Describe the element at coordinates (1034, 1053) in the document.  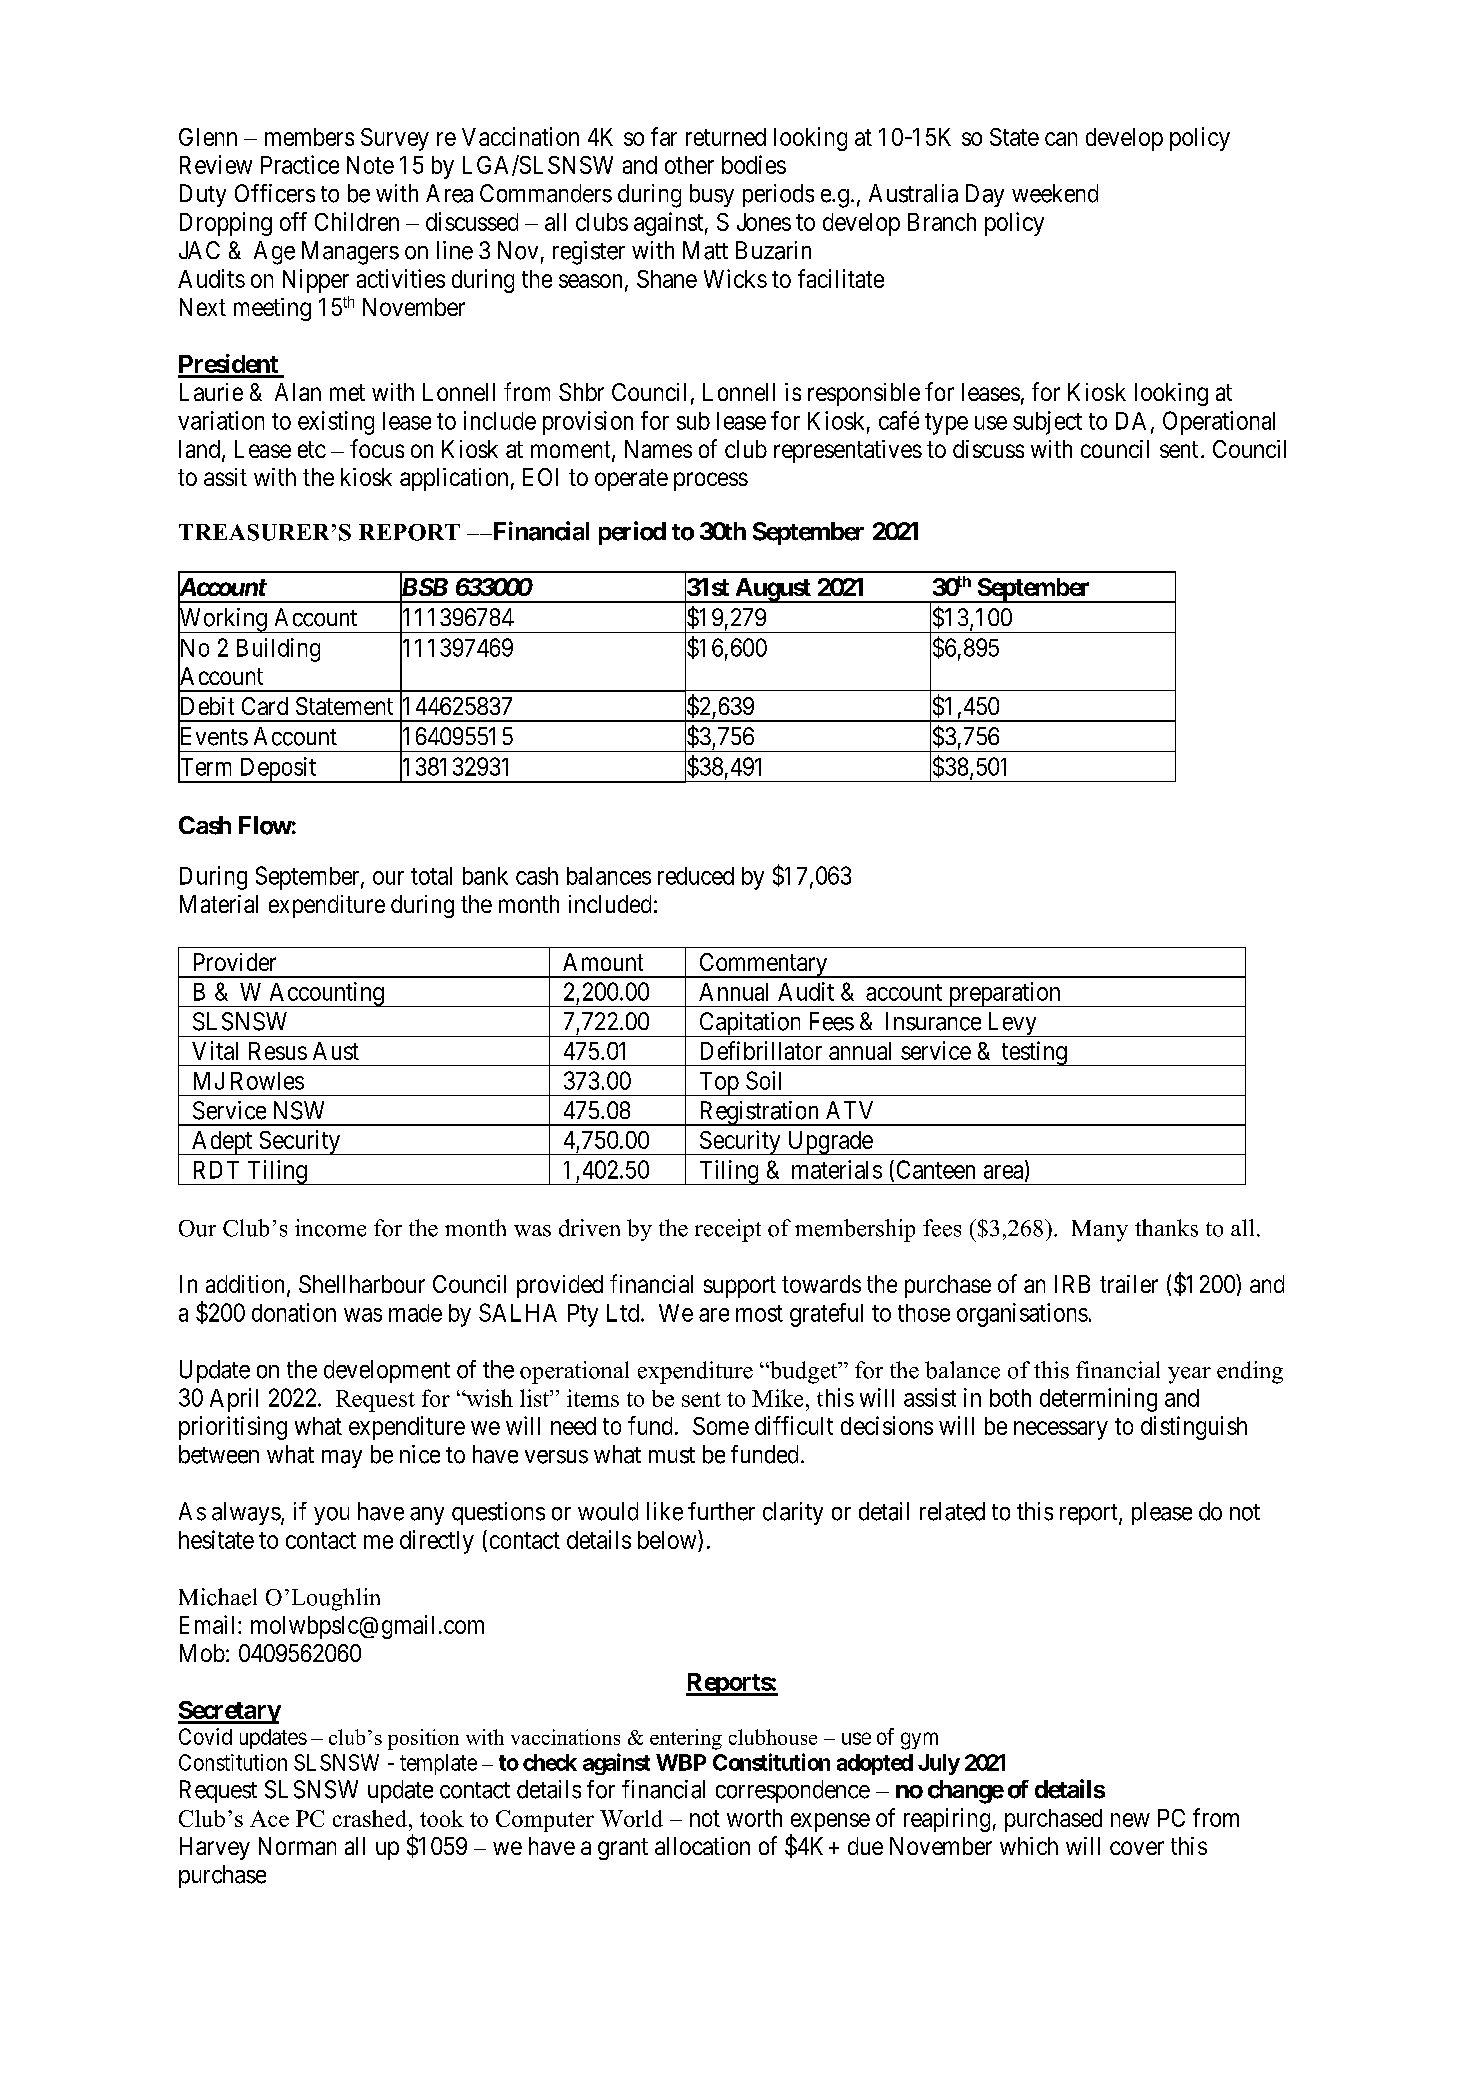
I see `testing` at that location.
